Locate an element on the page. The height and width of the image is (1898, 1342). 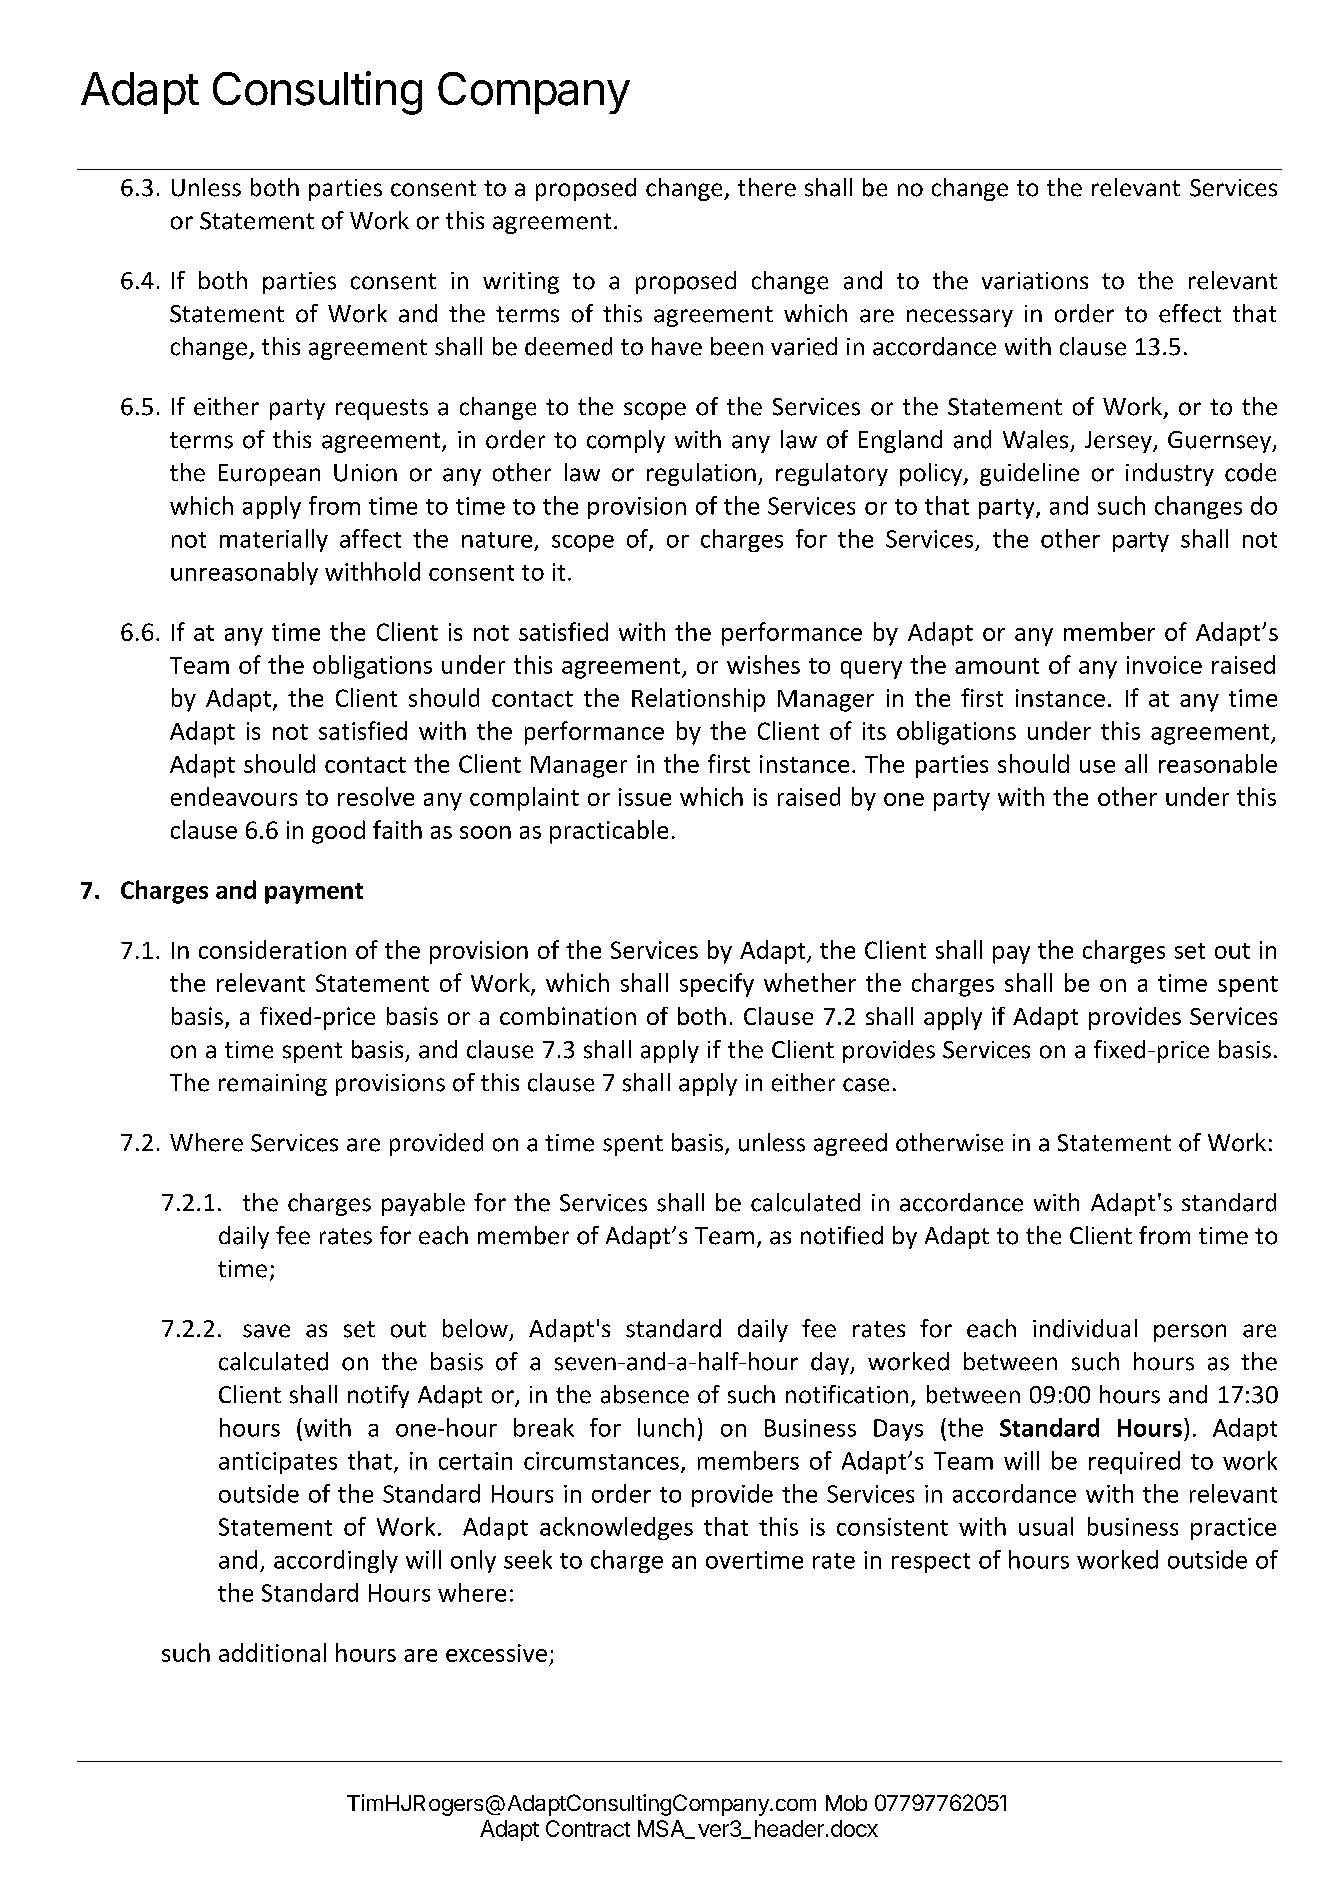
Mob is located at coordinates (846, 1803).
